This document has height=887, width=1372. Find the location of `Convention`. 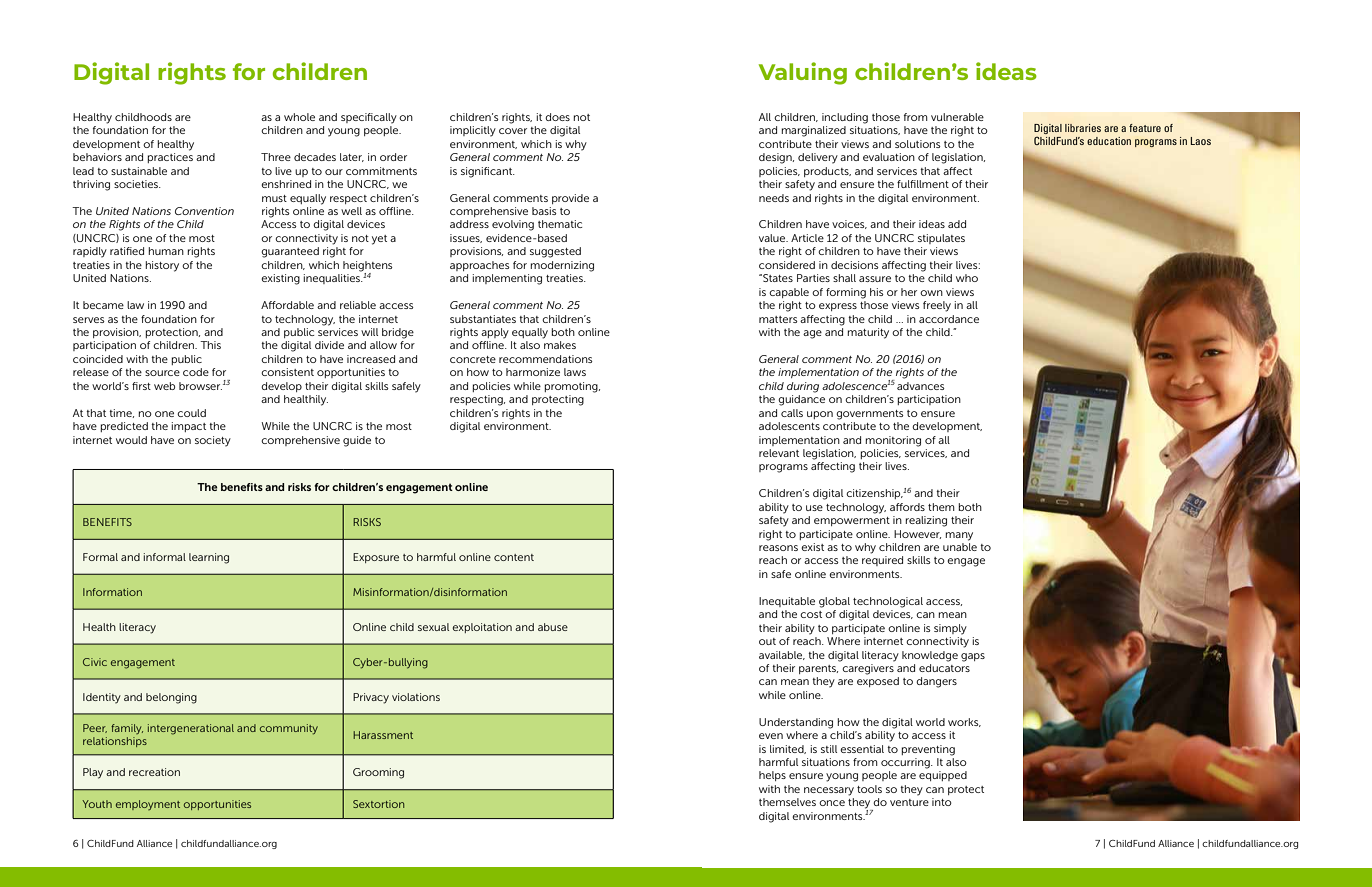

Convention is located at coordinates (204, 211).
